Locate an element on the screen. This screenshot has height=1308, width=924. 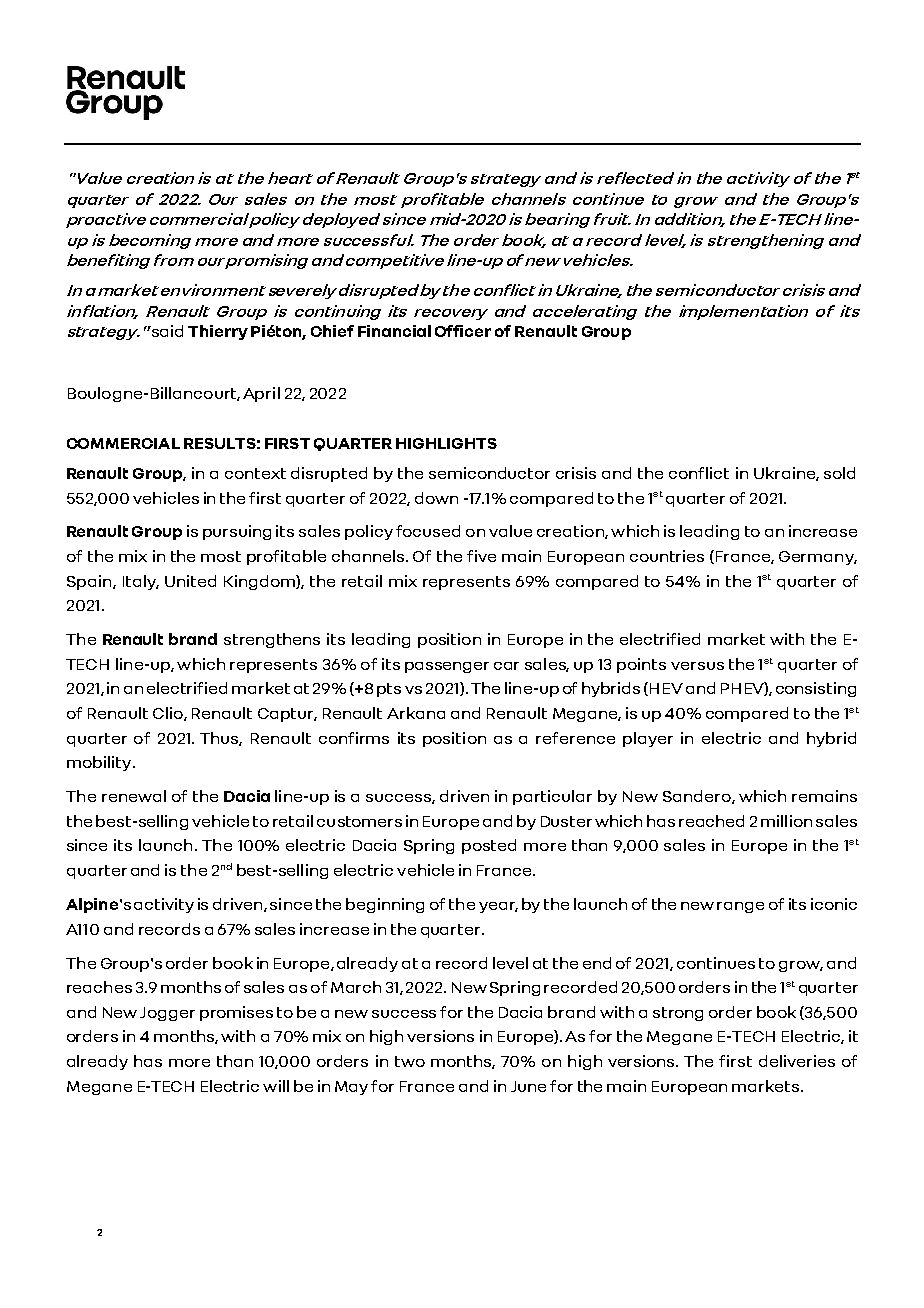
Jogger is located at coordinates (167, 1014).
